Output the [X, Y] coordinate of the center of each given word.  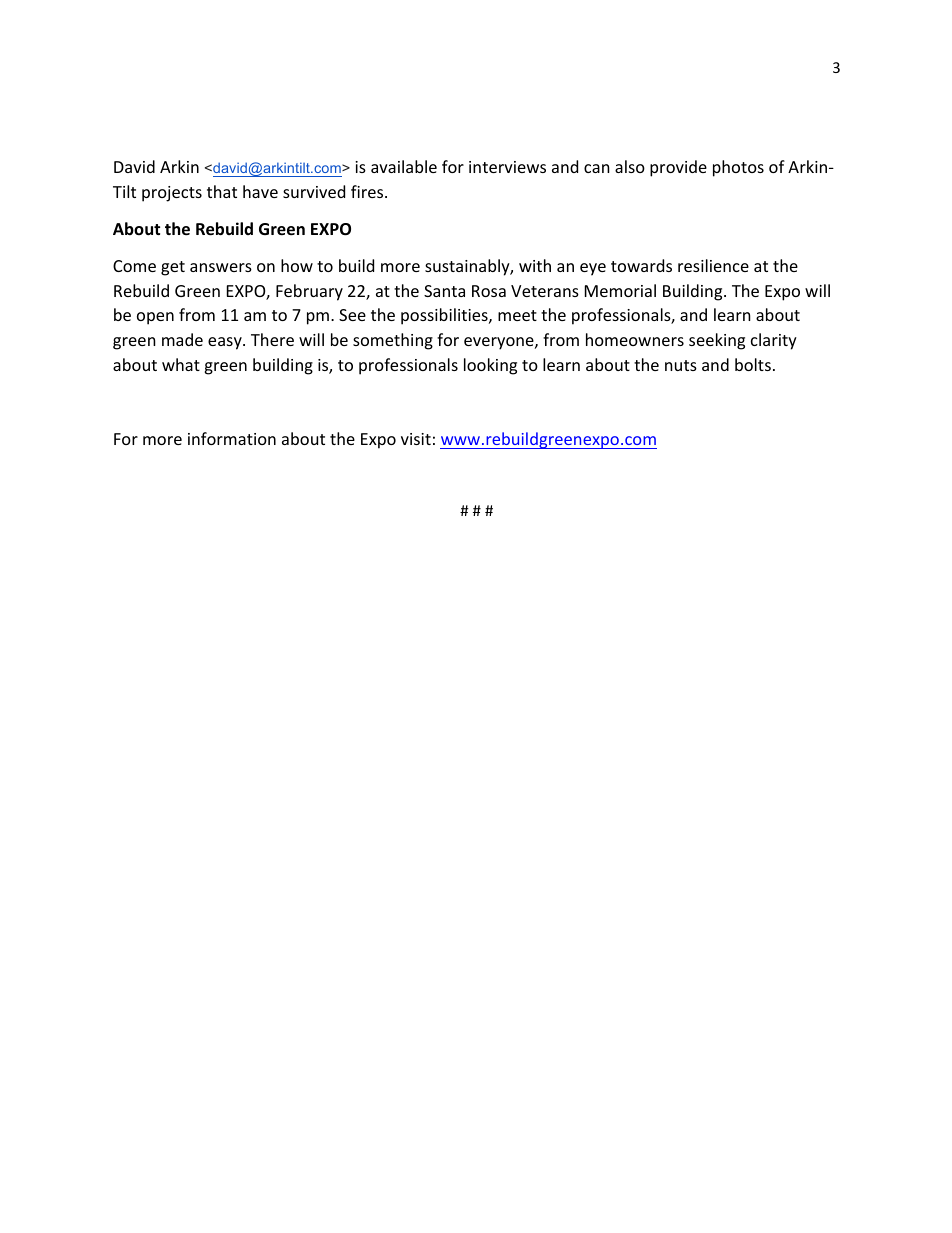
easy [226, 343]
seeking [717, 341]
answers [221, 267]
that [222, 191]
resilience [713, 265]
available [404, 166]
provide [678, 168]
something [393, 341]
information [232, 438]
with [535, 265]
